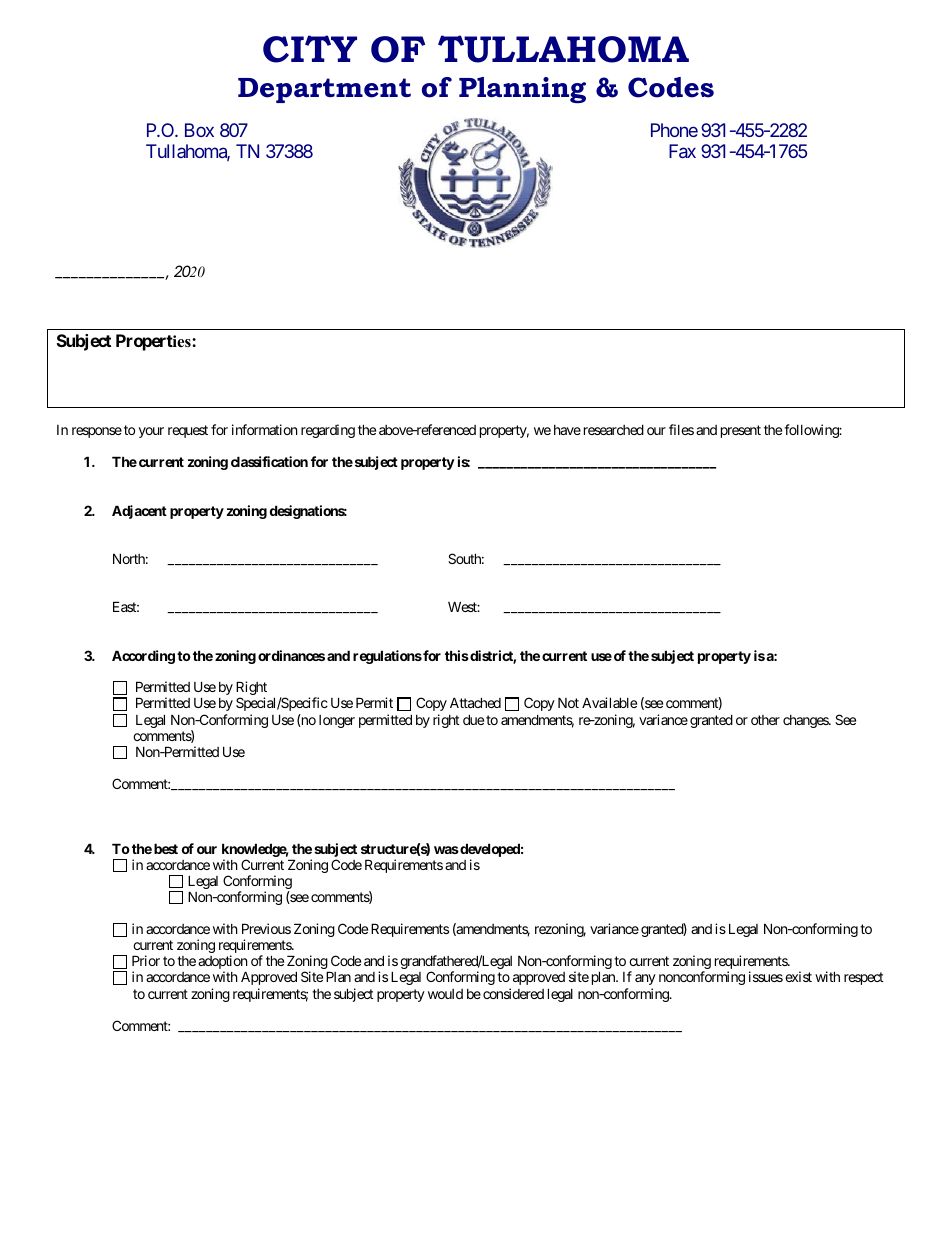 This screenshot has height=1233, width=952. What do you see at coordinates (154, 342) in the screenshot?
I see `Properties` at bounding box center [154, 342].
